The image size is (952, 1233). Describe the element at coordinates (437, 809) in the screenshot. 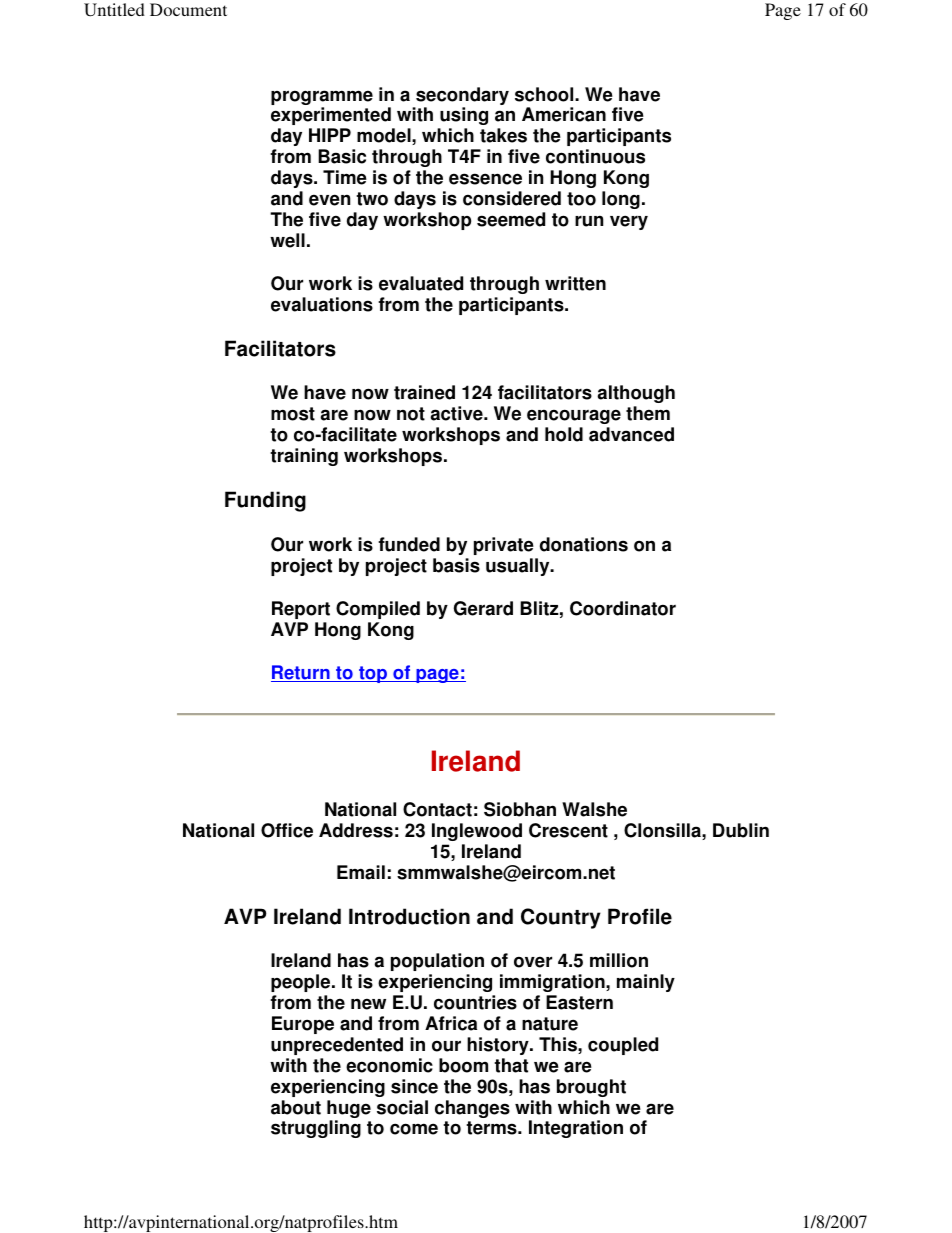

I see `Contact` at that location.
